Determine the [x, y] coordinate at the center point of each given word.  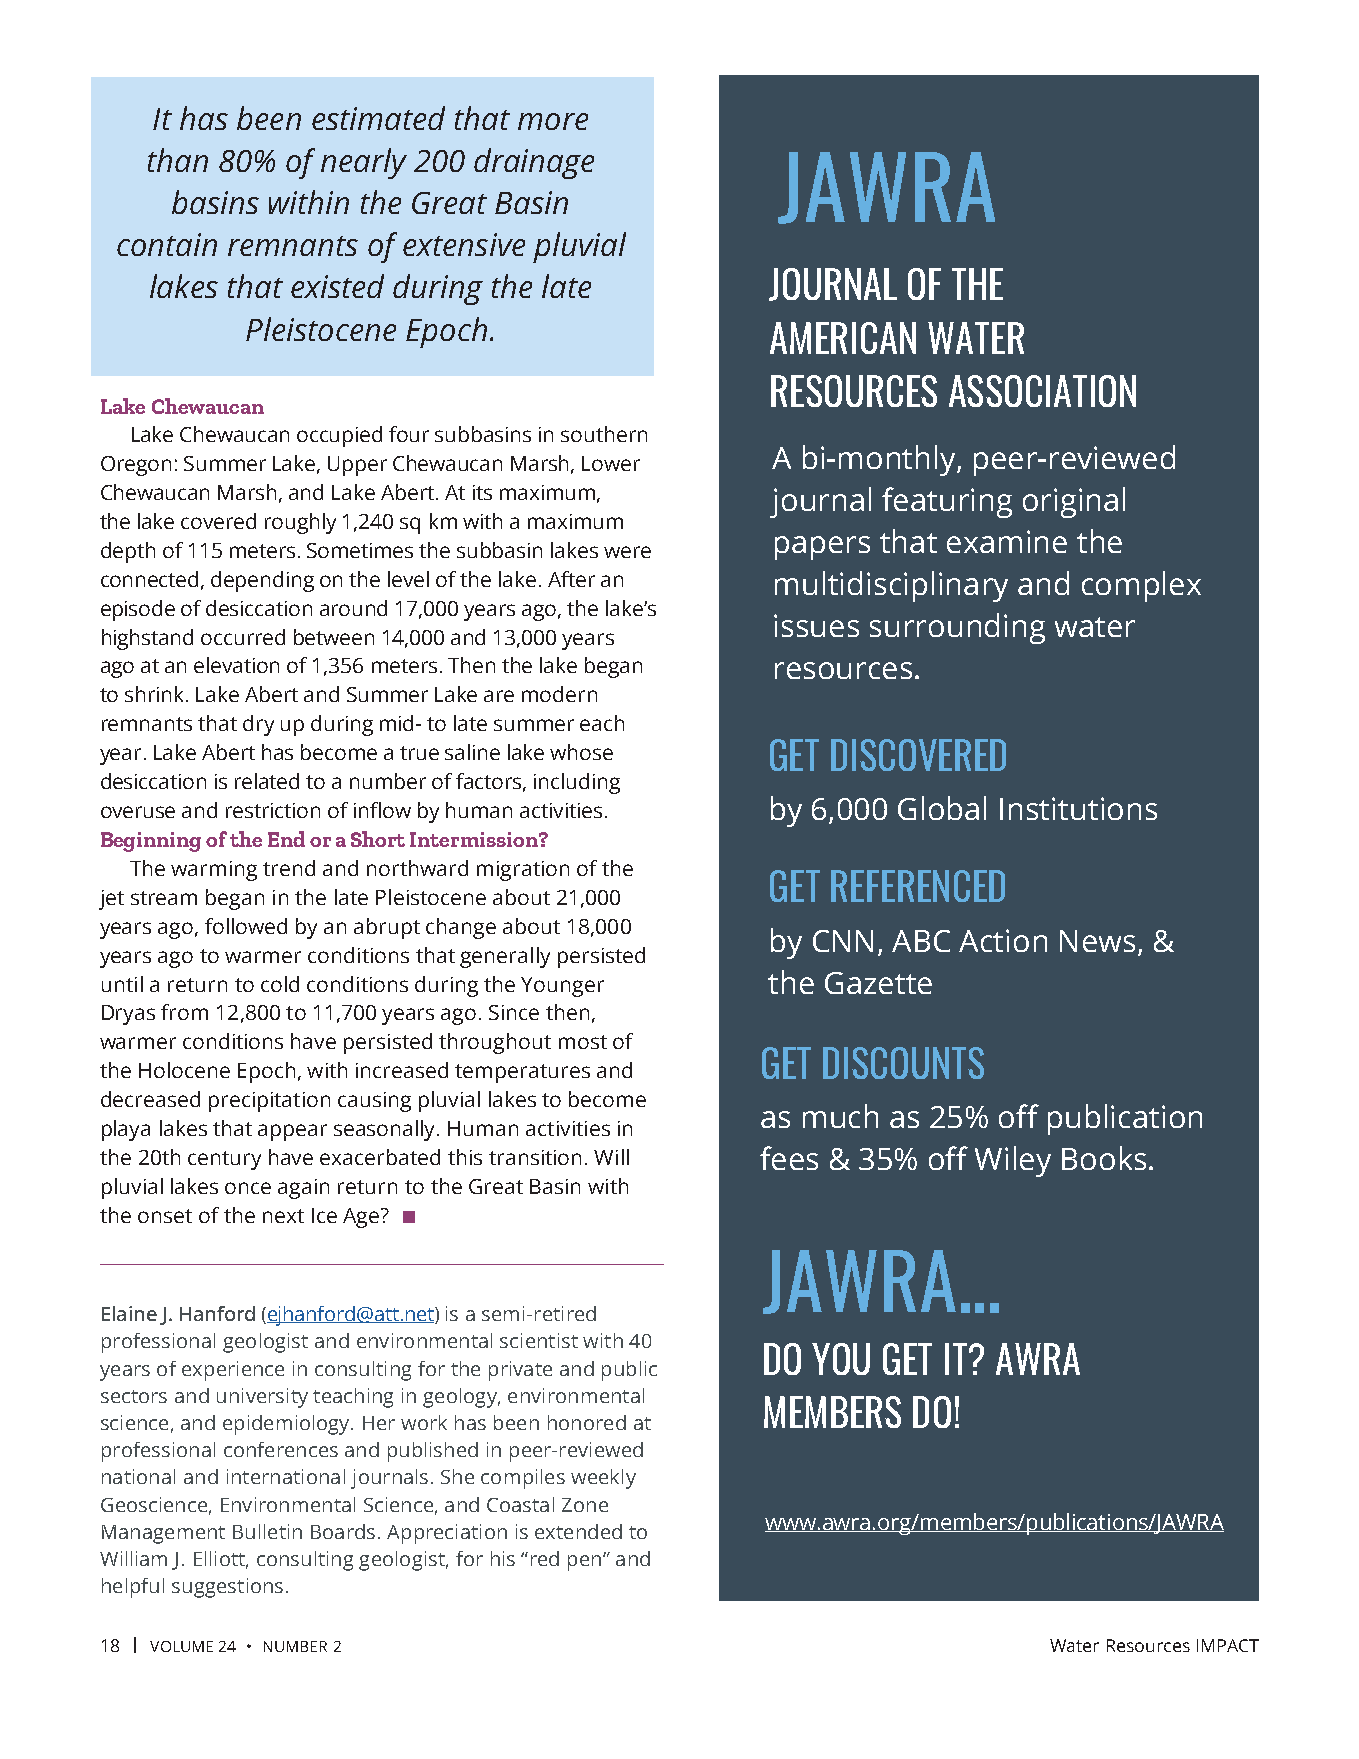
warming [214, 871]
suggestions [227, 1588]
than [178, 160]
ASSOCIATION [1042, 391]
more [553, 121]
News [1097, 941]
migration [523, 871]
